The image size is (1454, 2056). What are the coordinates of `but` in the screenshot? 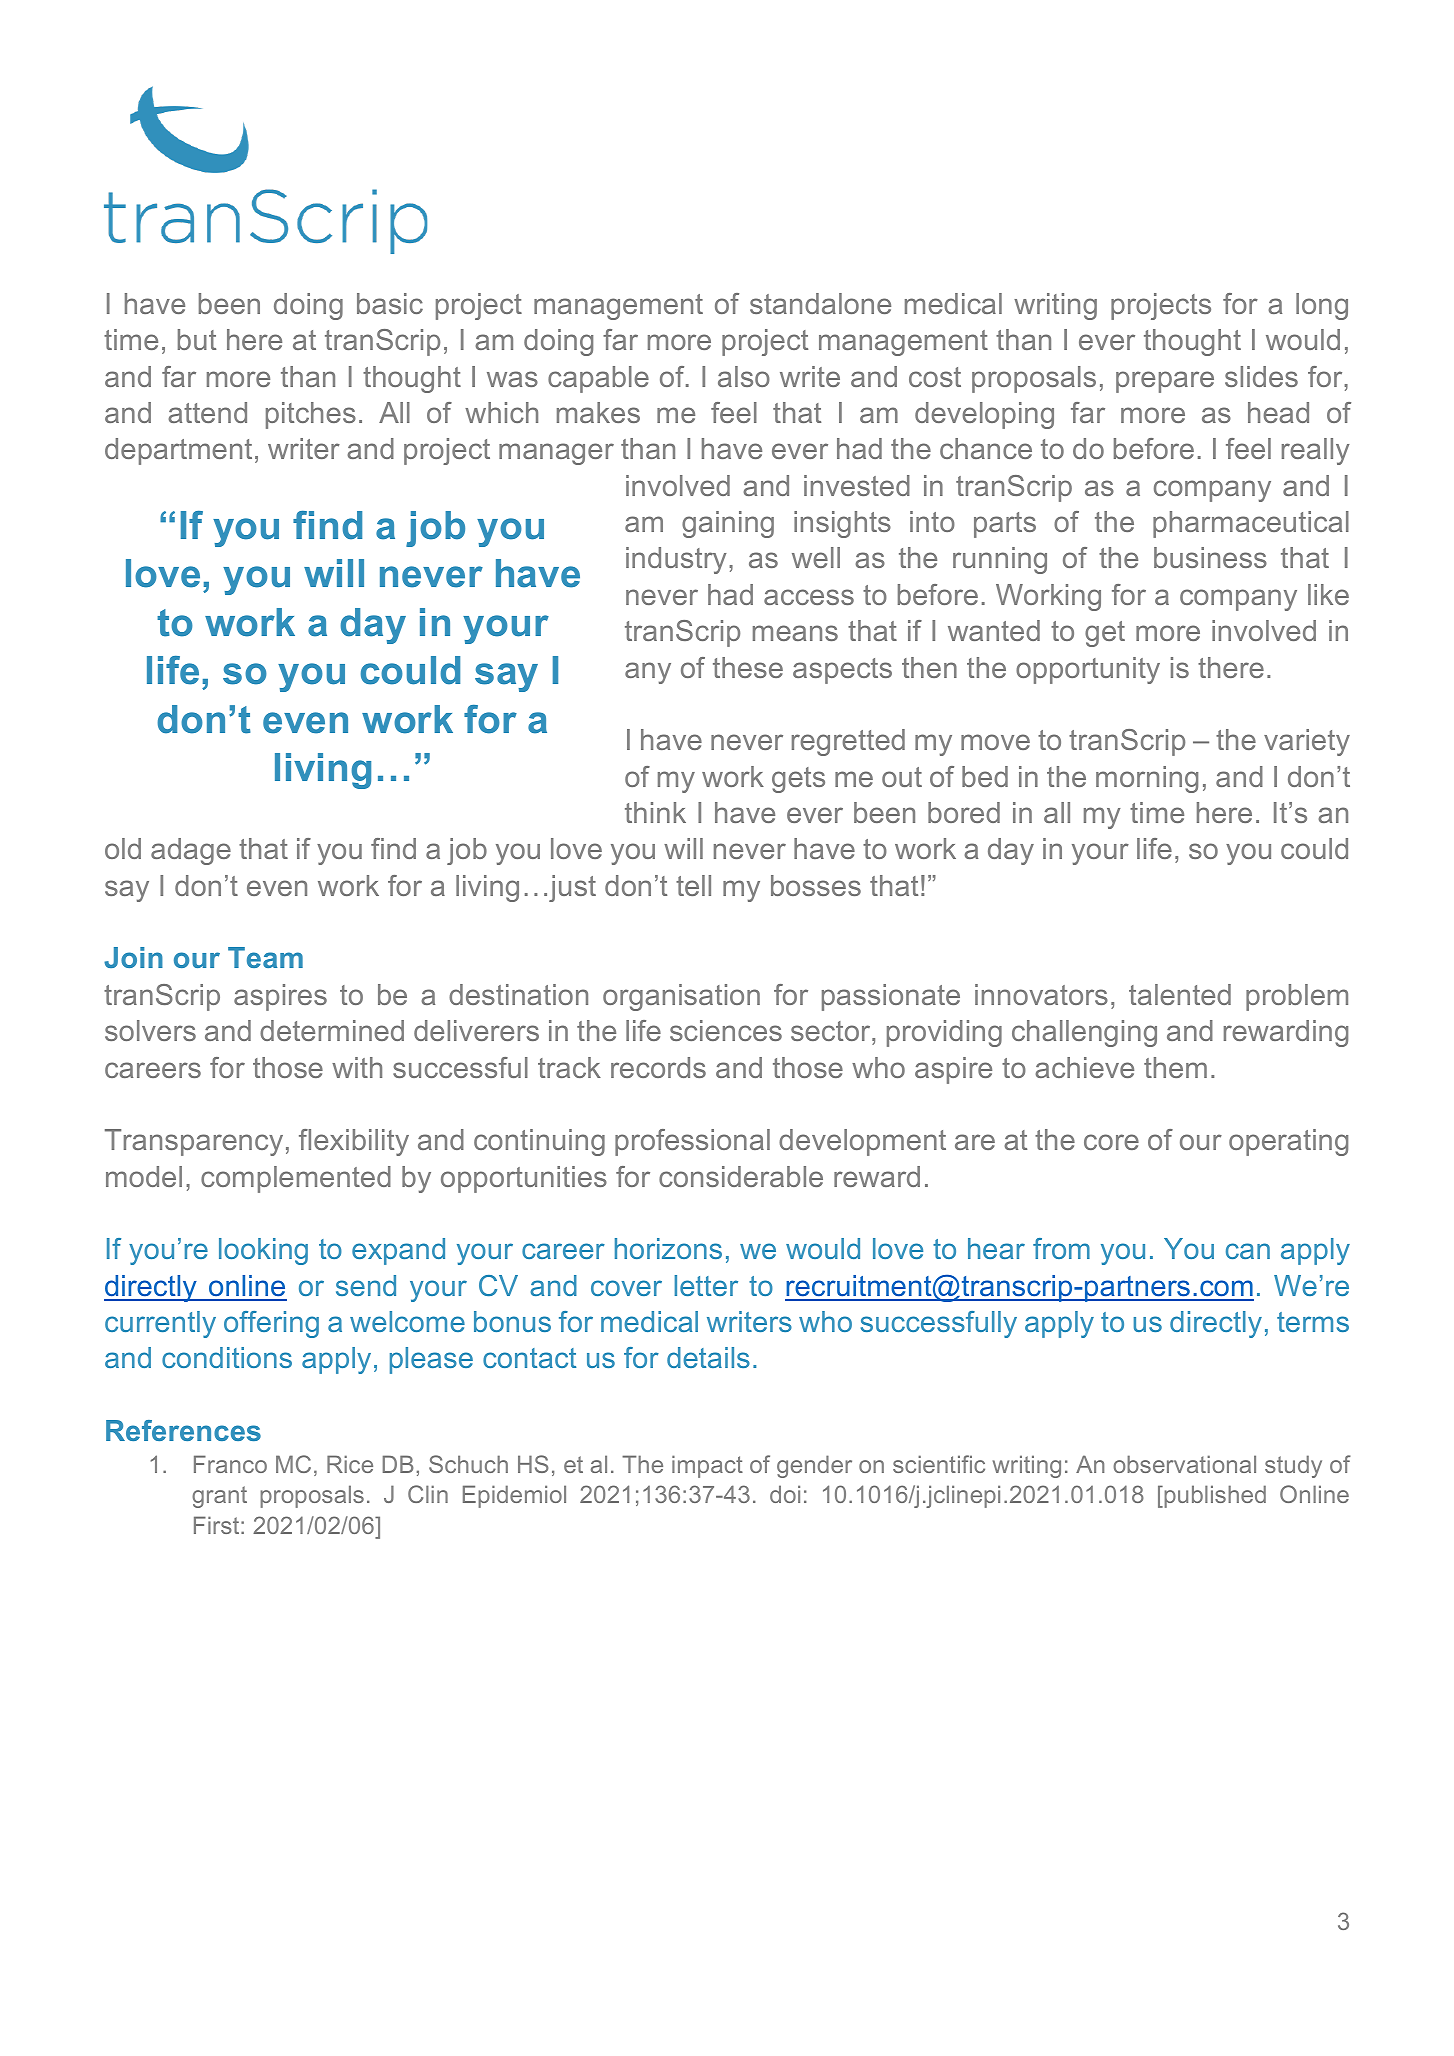 It's located at (197, 339).
